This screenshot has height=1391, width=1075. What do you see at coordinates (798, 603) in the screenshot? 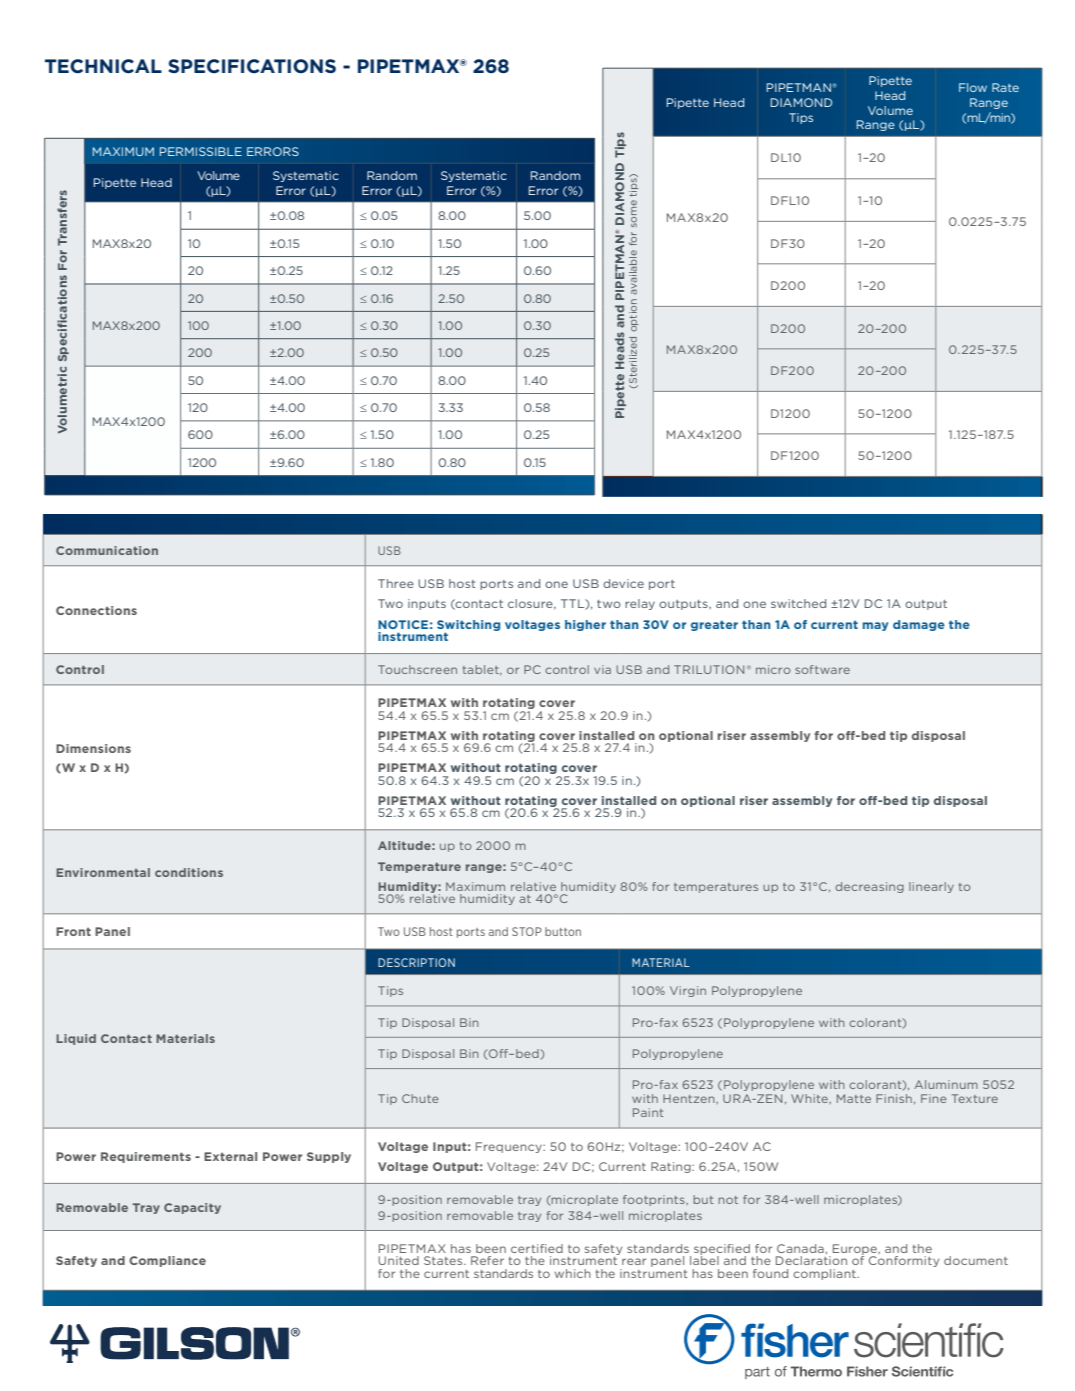
I see `switched` at bounding box center [798, 603].
